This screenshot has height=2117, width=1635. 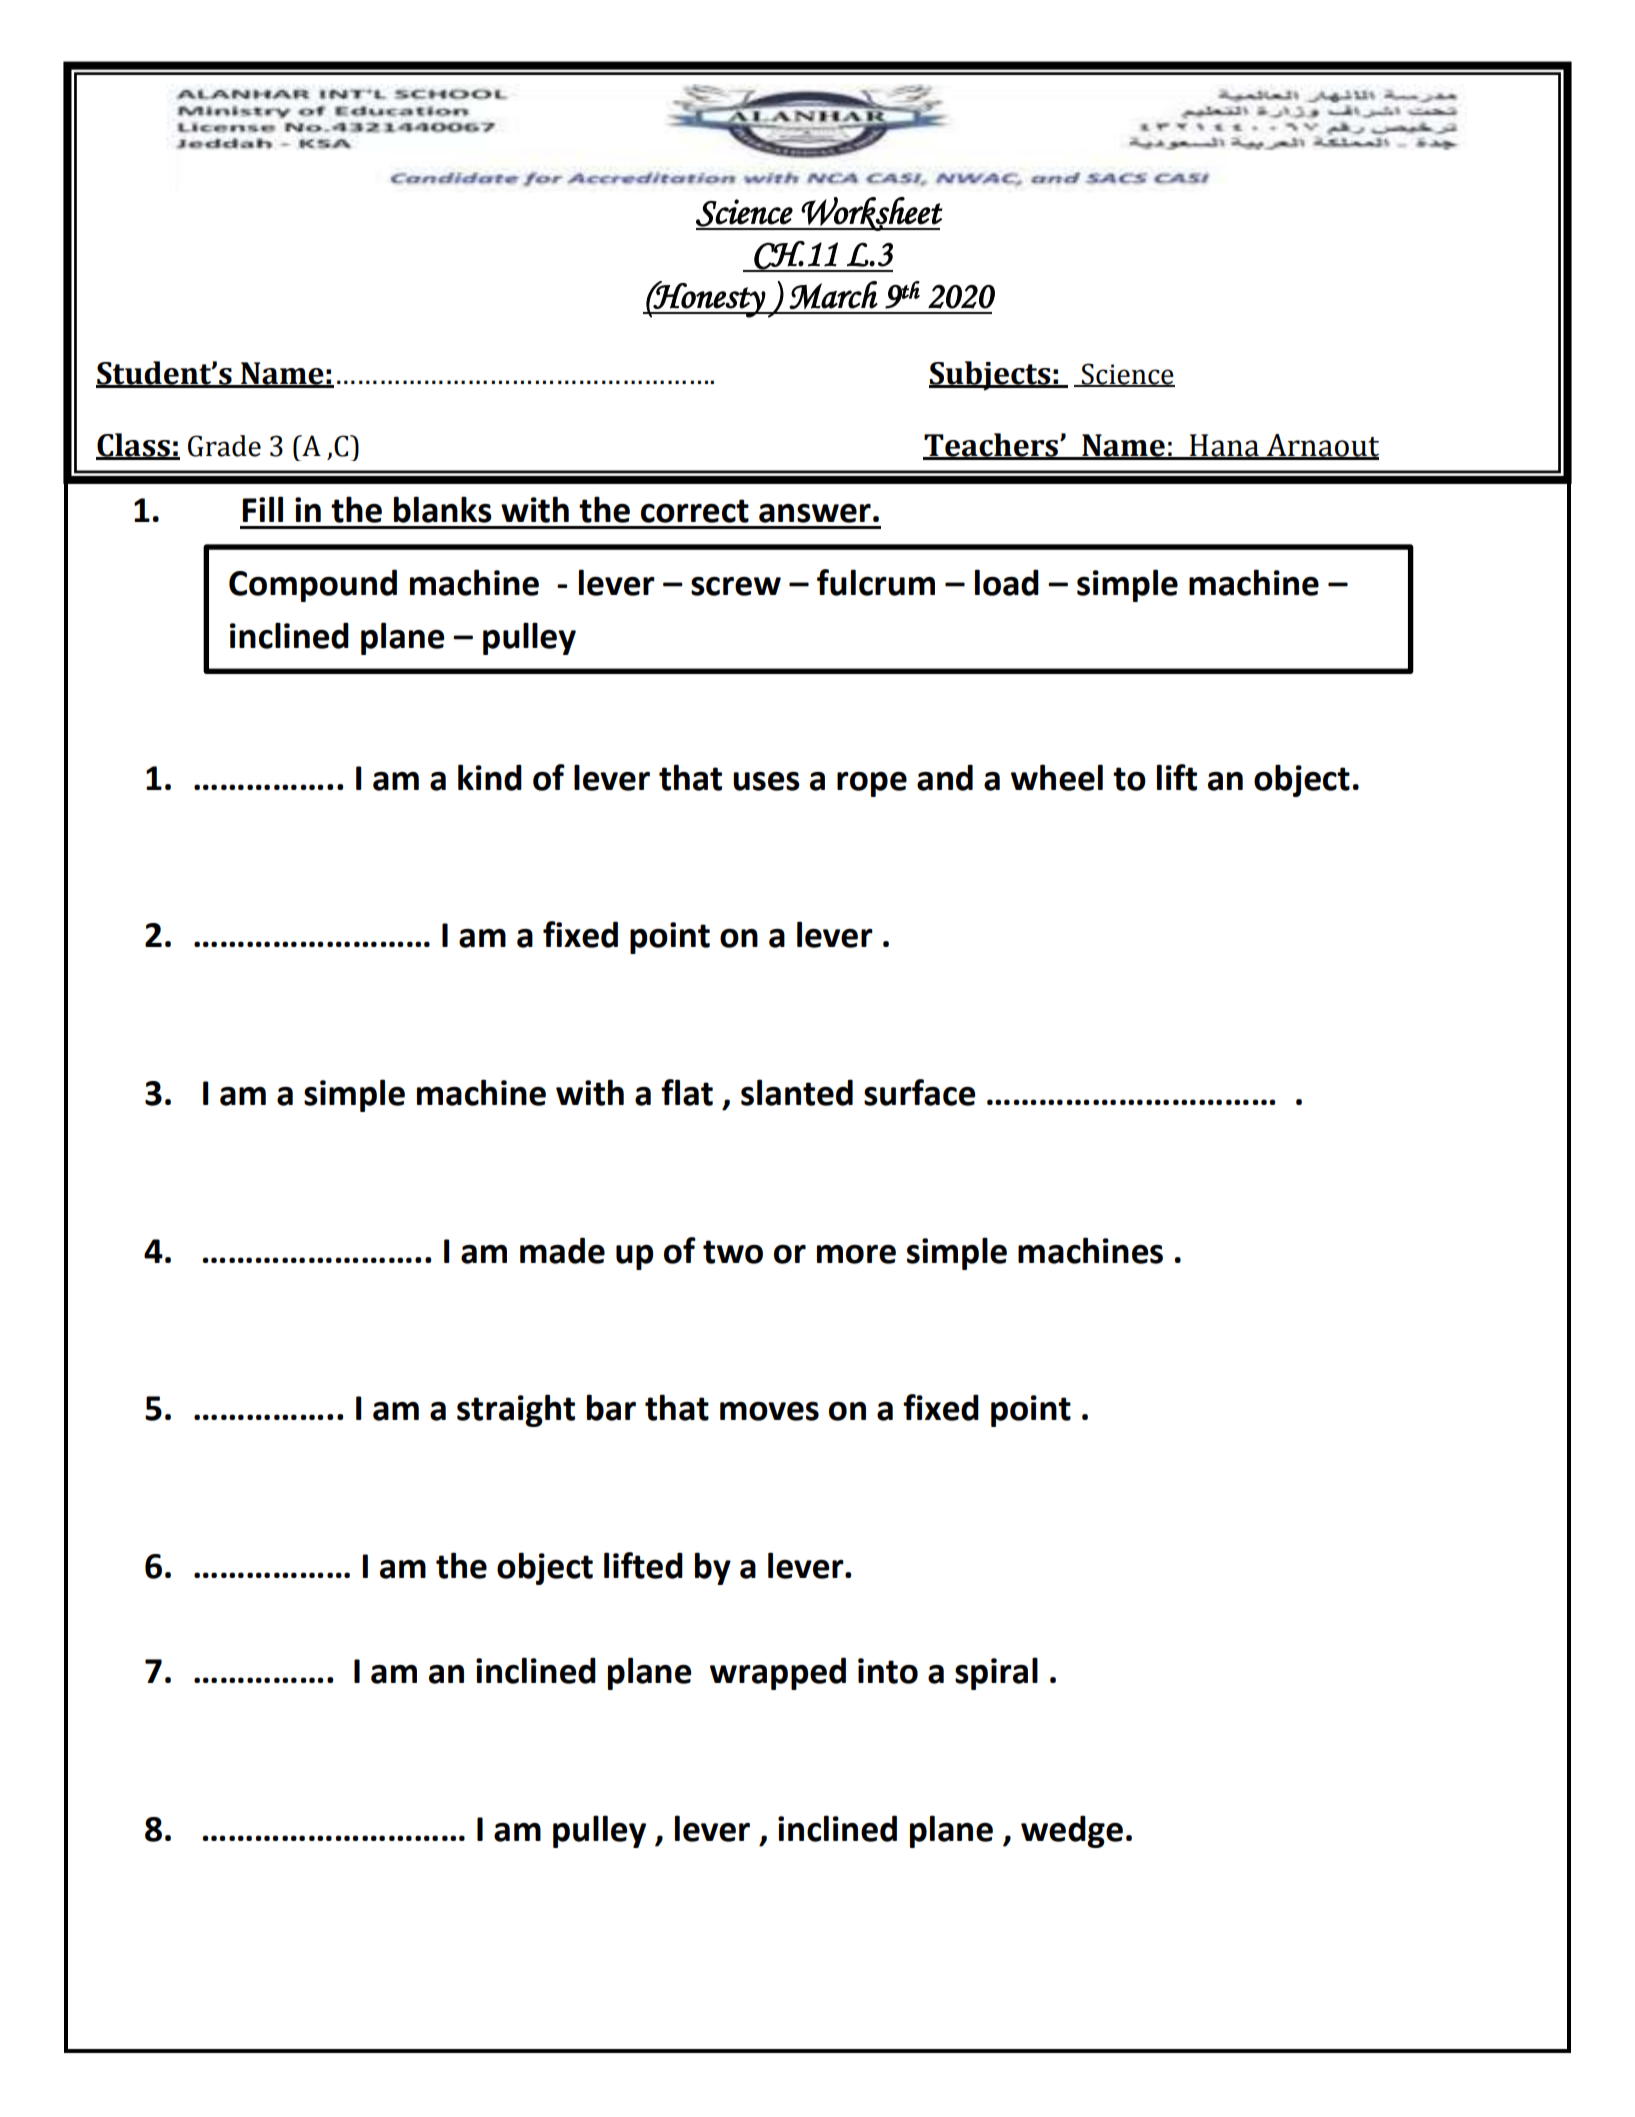 What do you see at coordinates (224, 446) in the screenshot?
I see `Grade` at bounding box center [224, 446].
